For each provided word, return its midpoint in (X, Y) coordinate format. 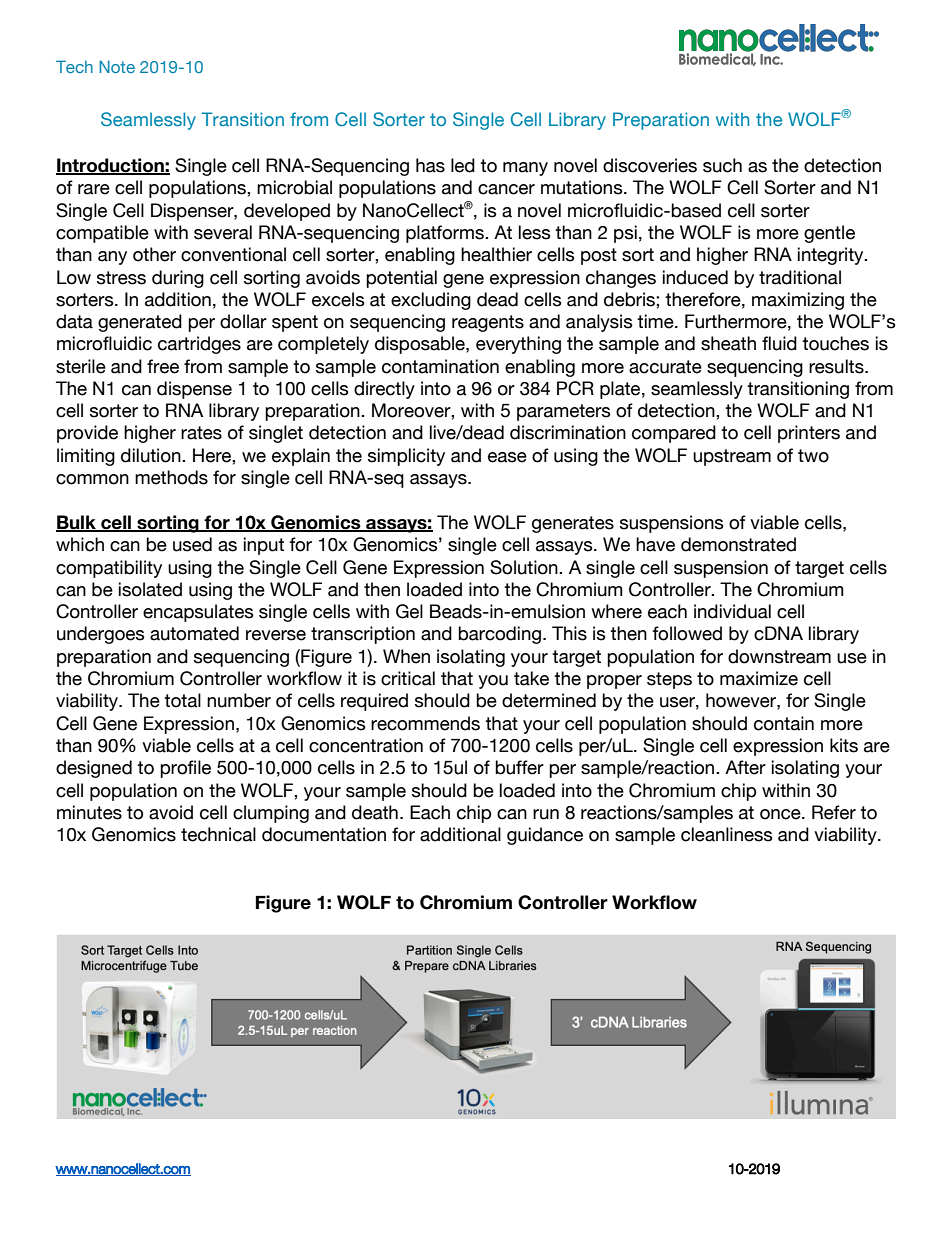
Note (117, 66)
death (375, 812)
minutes (89, 812)
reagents (488, 323)
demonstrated (738, 544)
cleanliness (727, 834)
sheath (728, 343)
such (722, 165)
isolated (150, 589)
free (163, 366)
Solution (525, 567)
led (463, 165)
